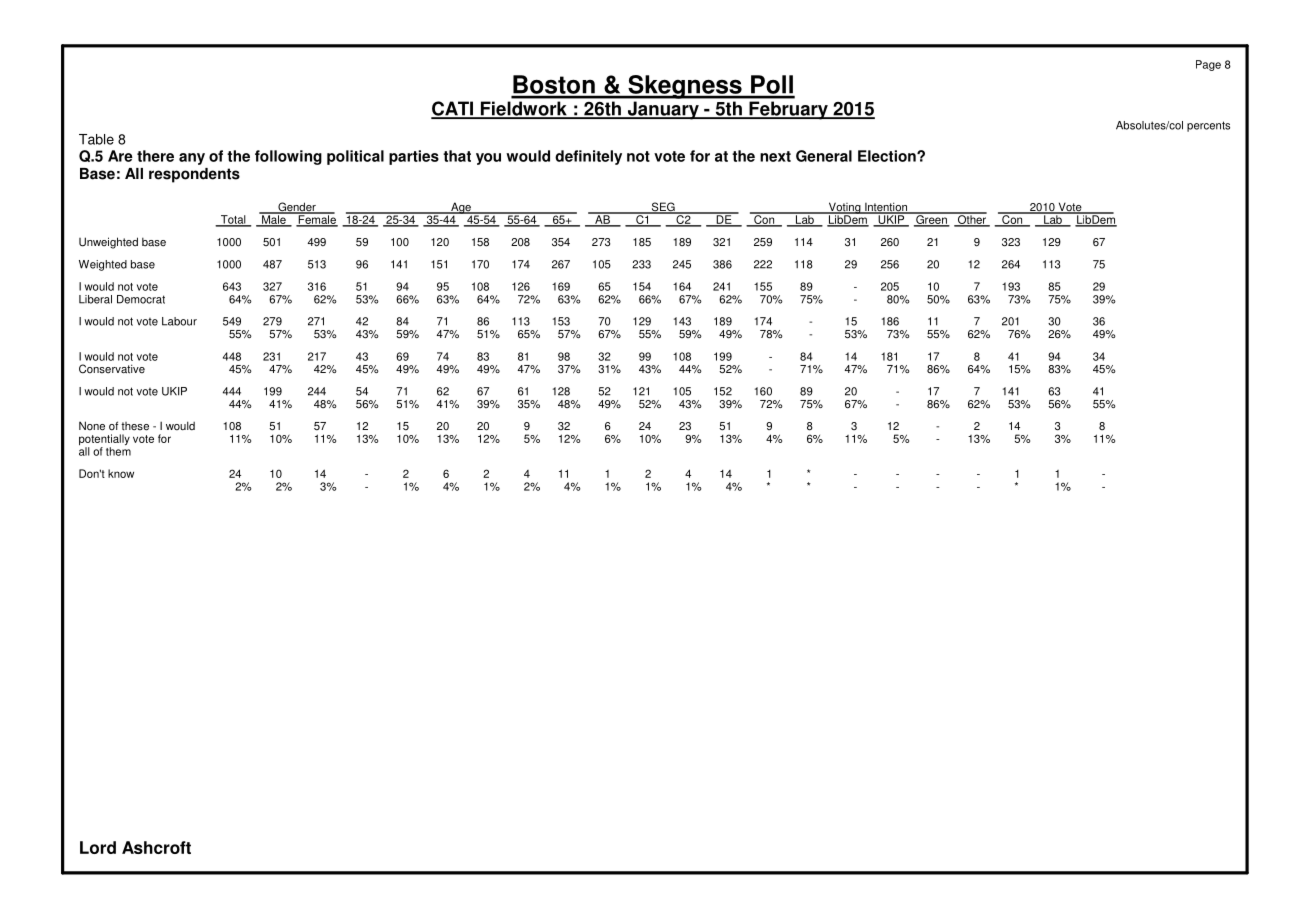 The height and width of the screenshot is (924, 1308). What do you see at coordinates (1208, 65) in the screenshot?
I see `Page` at bounding box center [1208, 65].
